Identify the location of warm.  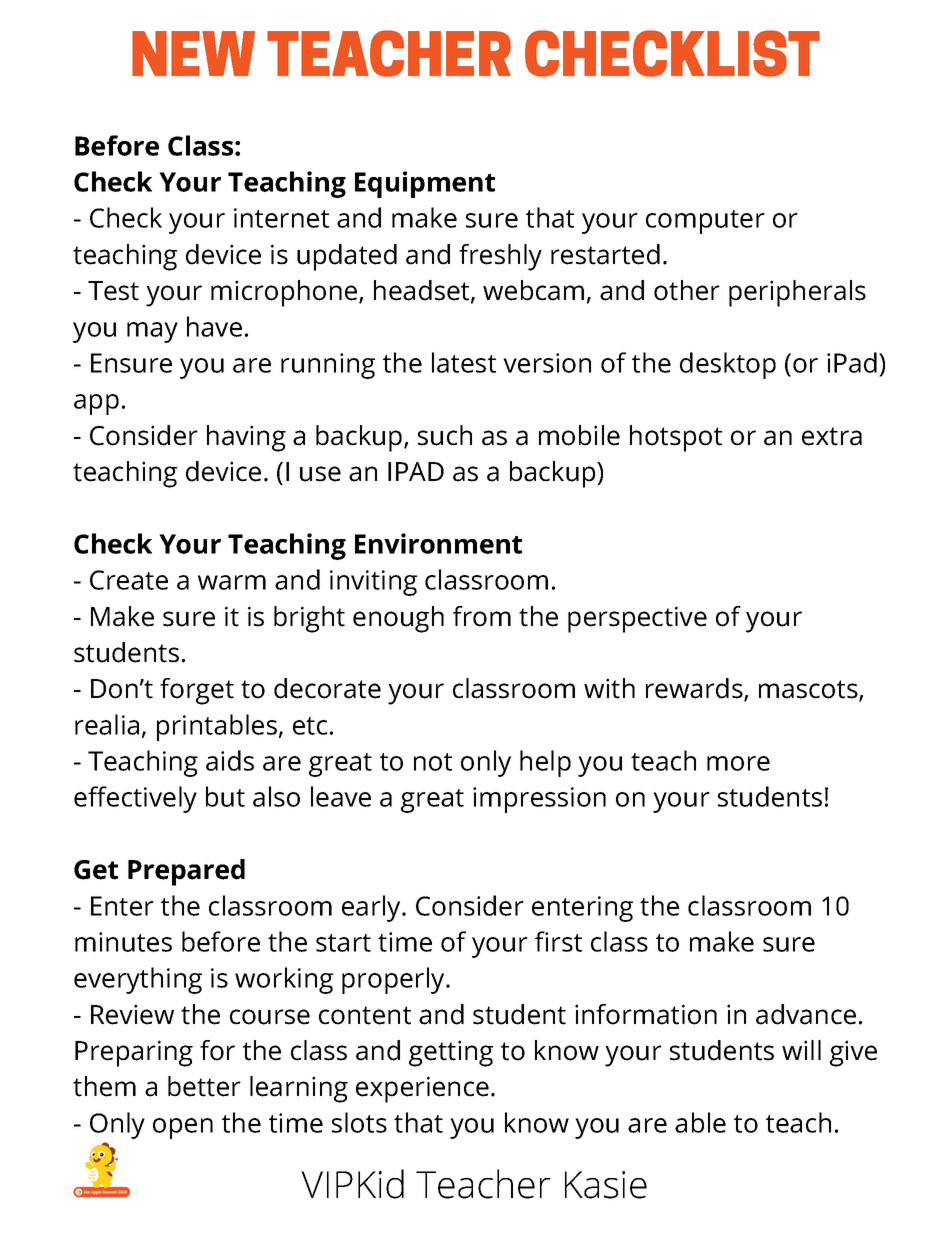
(232, 582).
